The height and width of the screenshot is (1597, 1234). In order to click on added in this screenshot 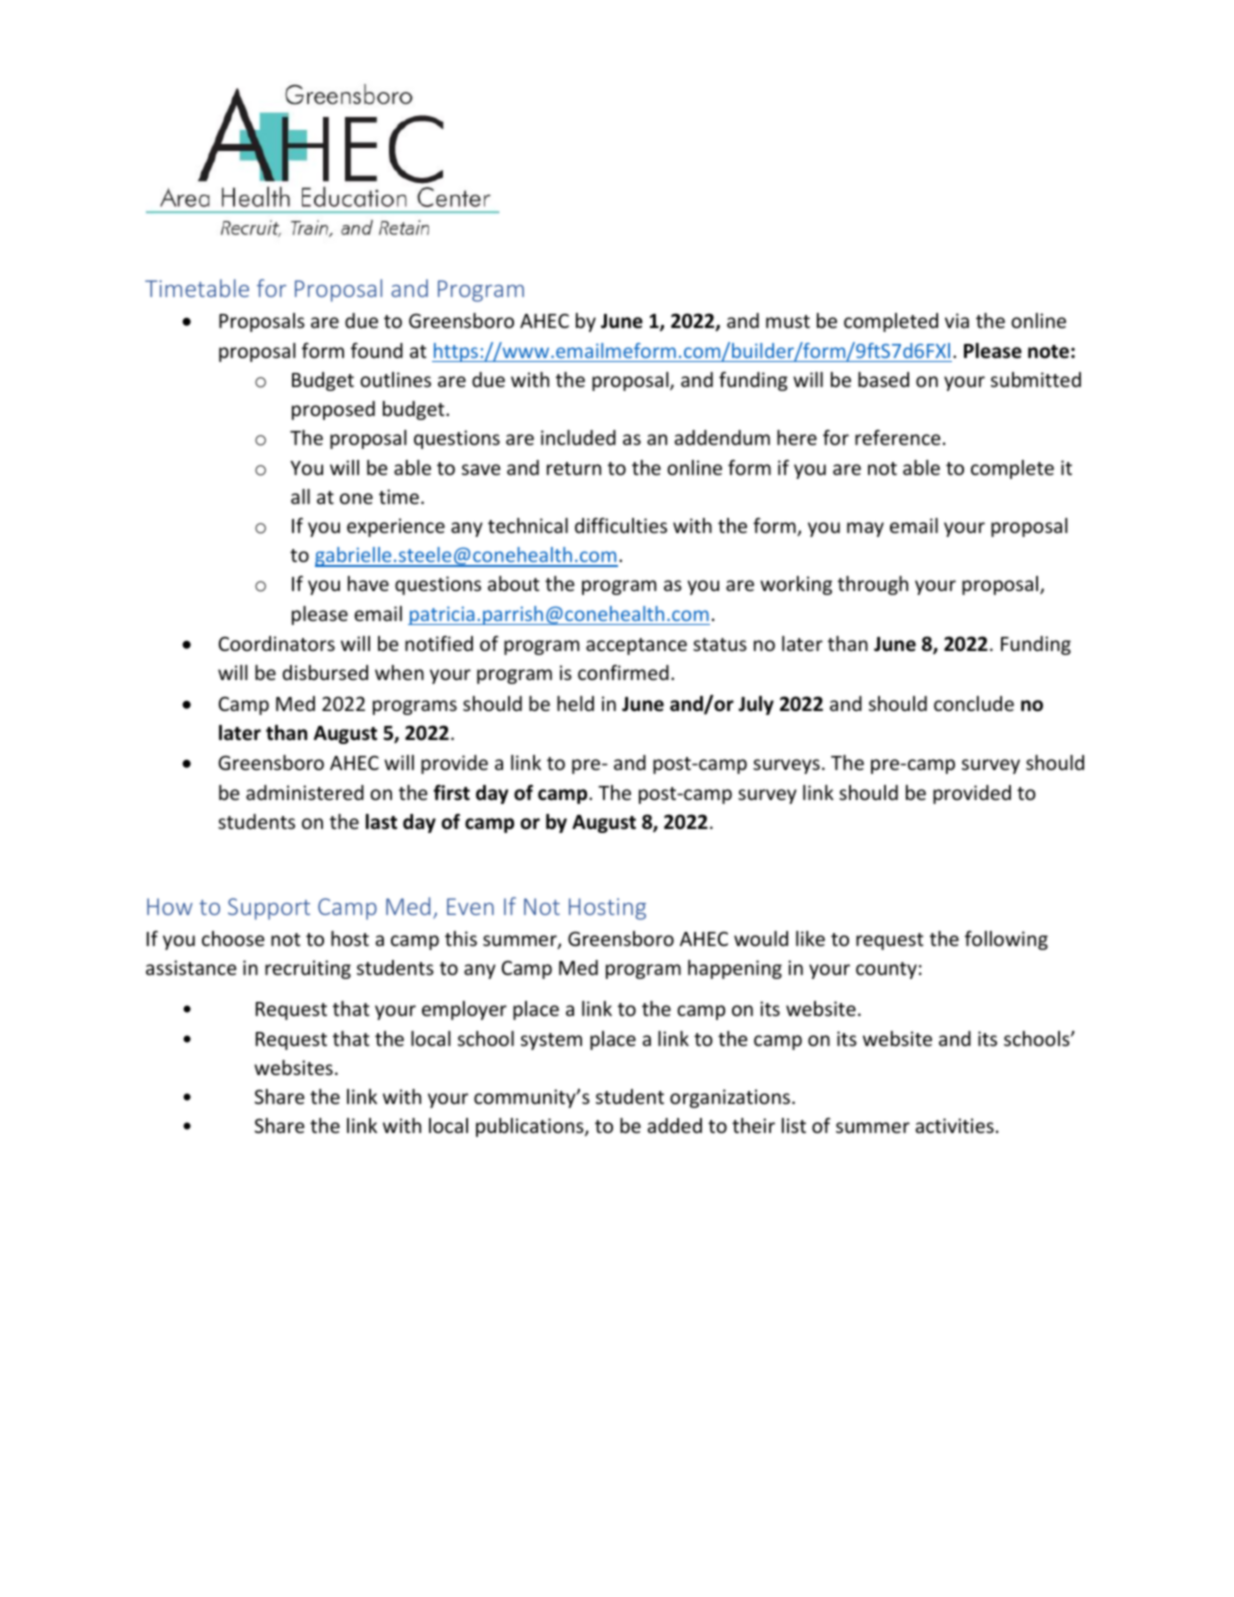, I will do `click(674, 1125)`.
